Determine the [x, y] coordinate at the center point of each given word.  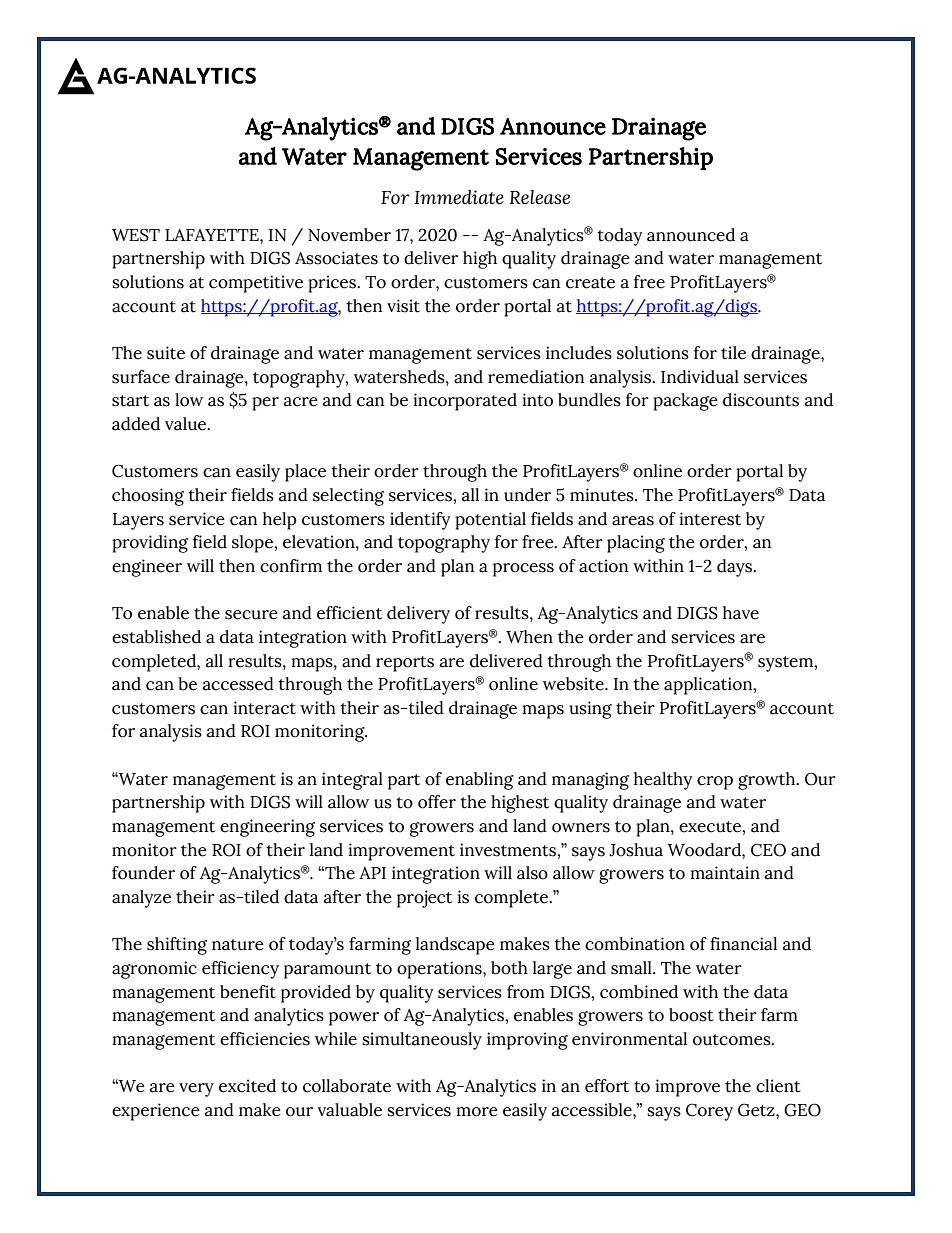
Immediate [459, 197]
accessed [238, 684]
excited [247, 1086]
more [477, 1112]
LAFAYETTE [213, 235]
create [590, 283]
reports [405, 664]
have [741, 613]
